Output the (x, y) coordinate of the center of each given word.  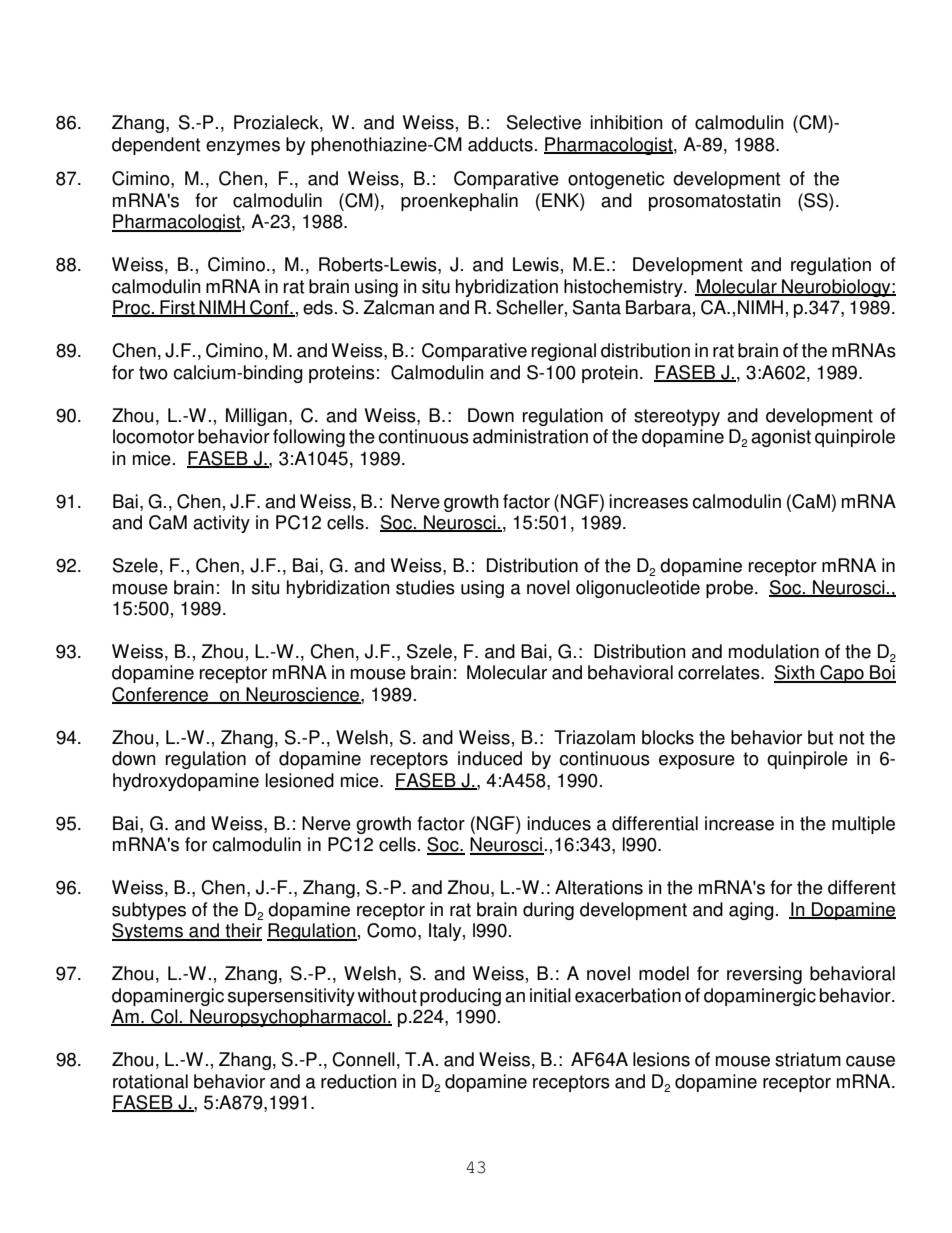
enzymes (243, 148)
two (153, 373)
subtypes (149, 911)
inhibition (626, 122)
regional (564, 352)
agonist (781, 438)
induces (559, 823)
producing (460, 997)
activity (221, 524)
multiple (863, 825)
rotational (150, 1081)
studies (425, 587)
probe (731, 589)
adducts (500, 144)
